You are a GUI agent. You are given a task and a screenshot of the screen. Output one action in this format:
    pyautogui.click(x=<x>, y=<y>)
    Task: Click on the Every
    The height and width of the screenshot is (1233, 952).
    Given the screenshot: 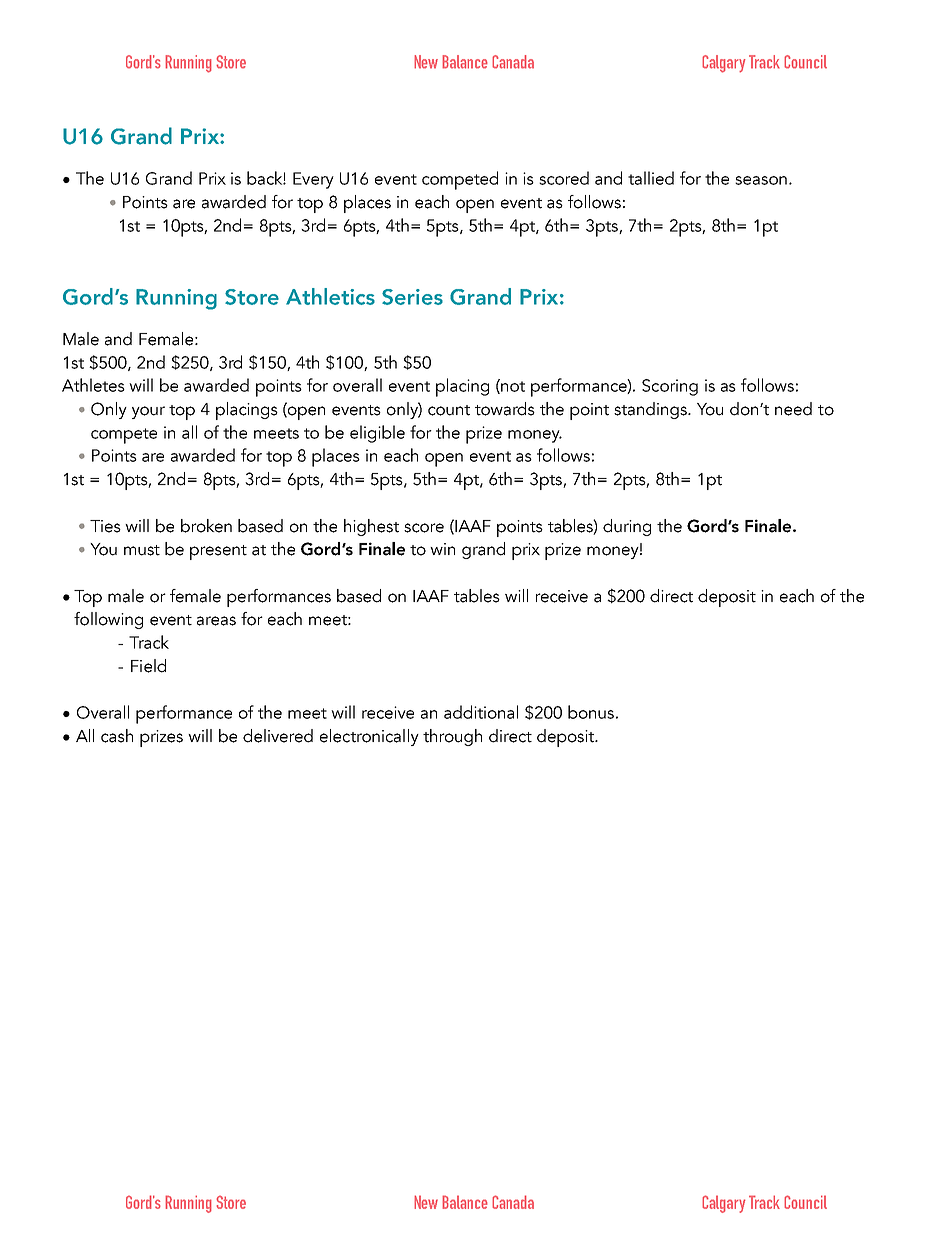 What is the action you would take?
    pyautogui.click(x=313, y=180)
